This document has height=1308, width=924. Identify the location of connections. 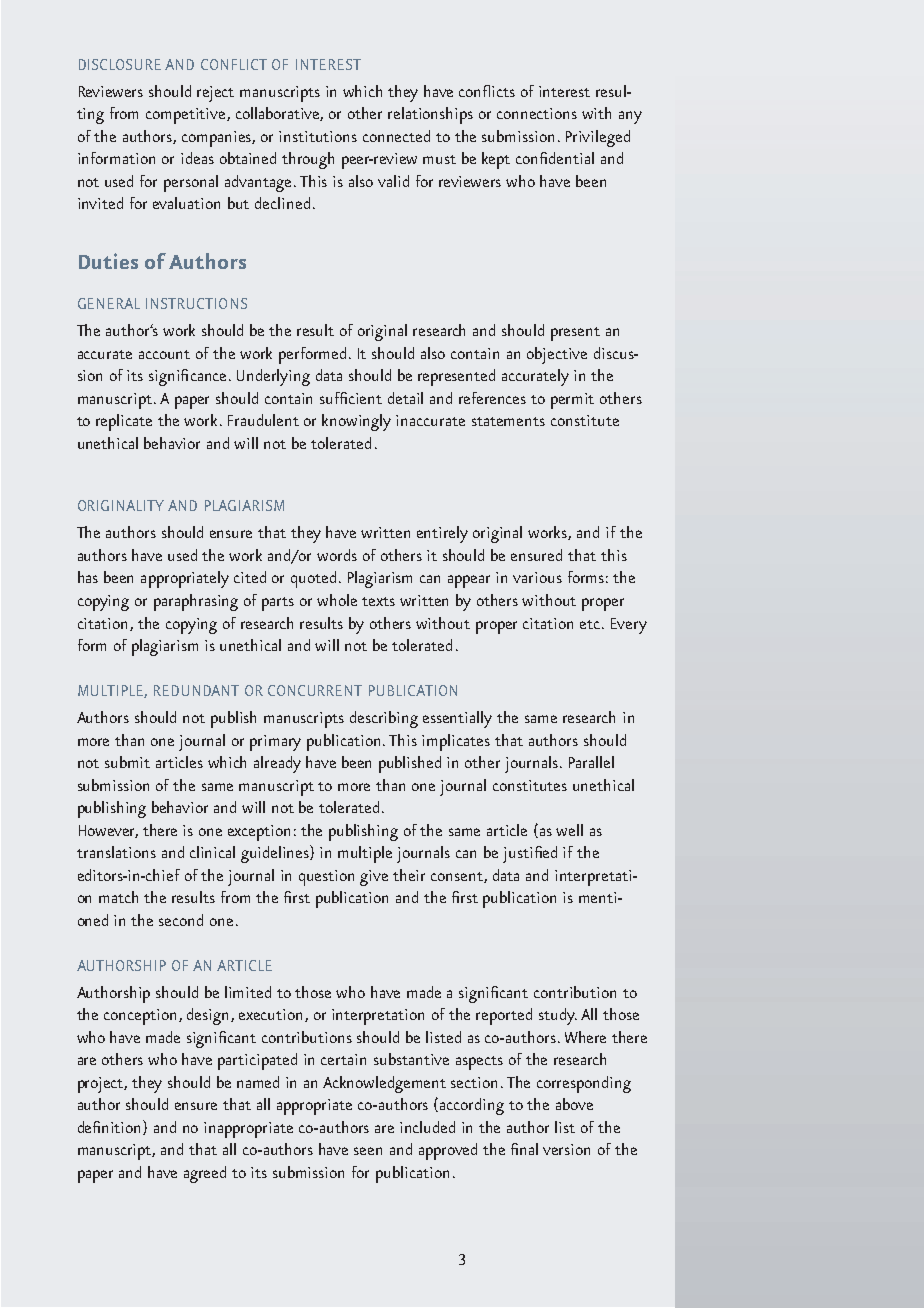
(537, 113).
